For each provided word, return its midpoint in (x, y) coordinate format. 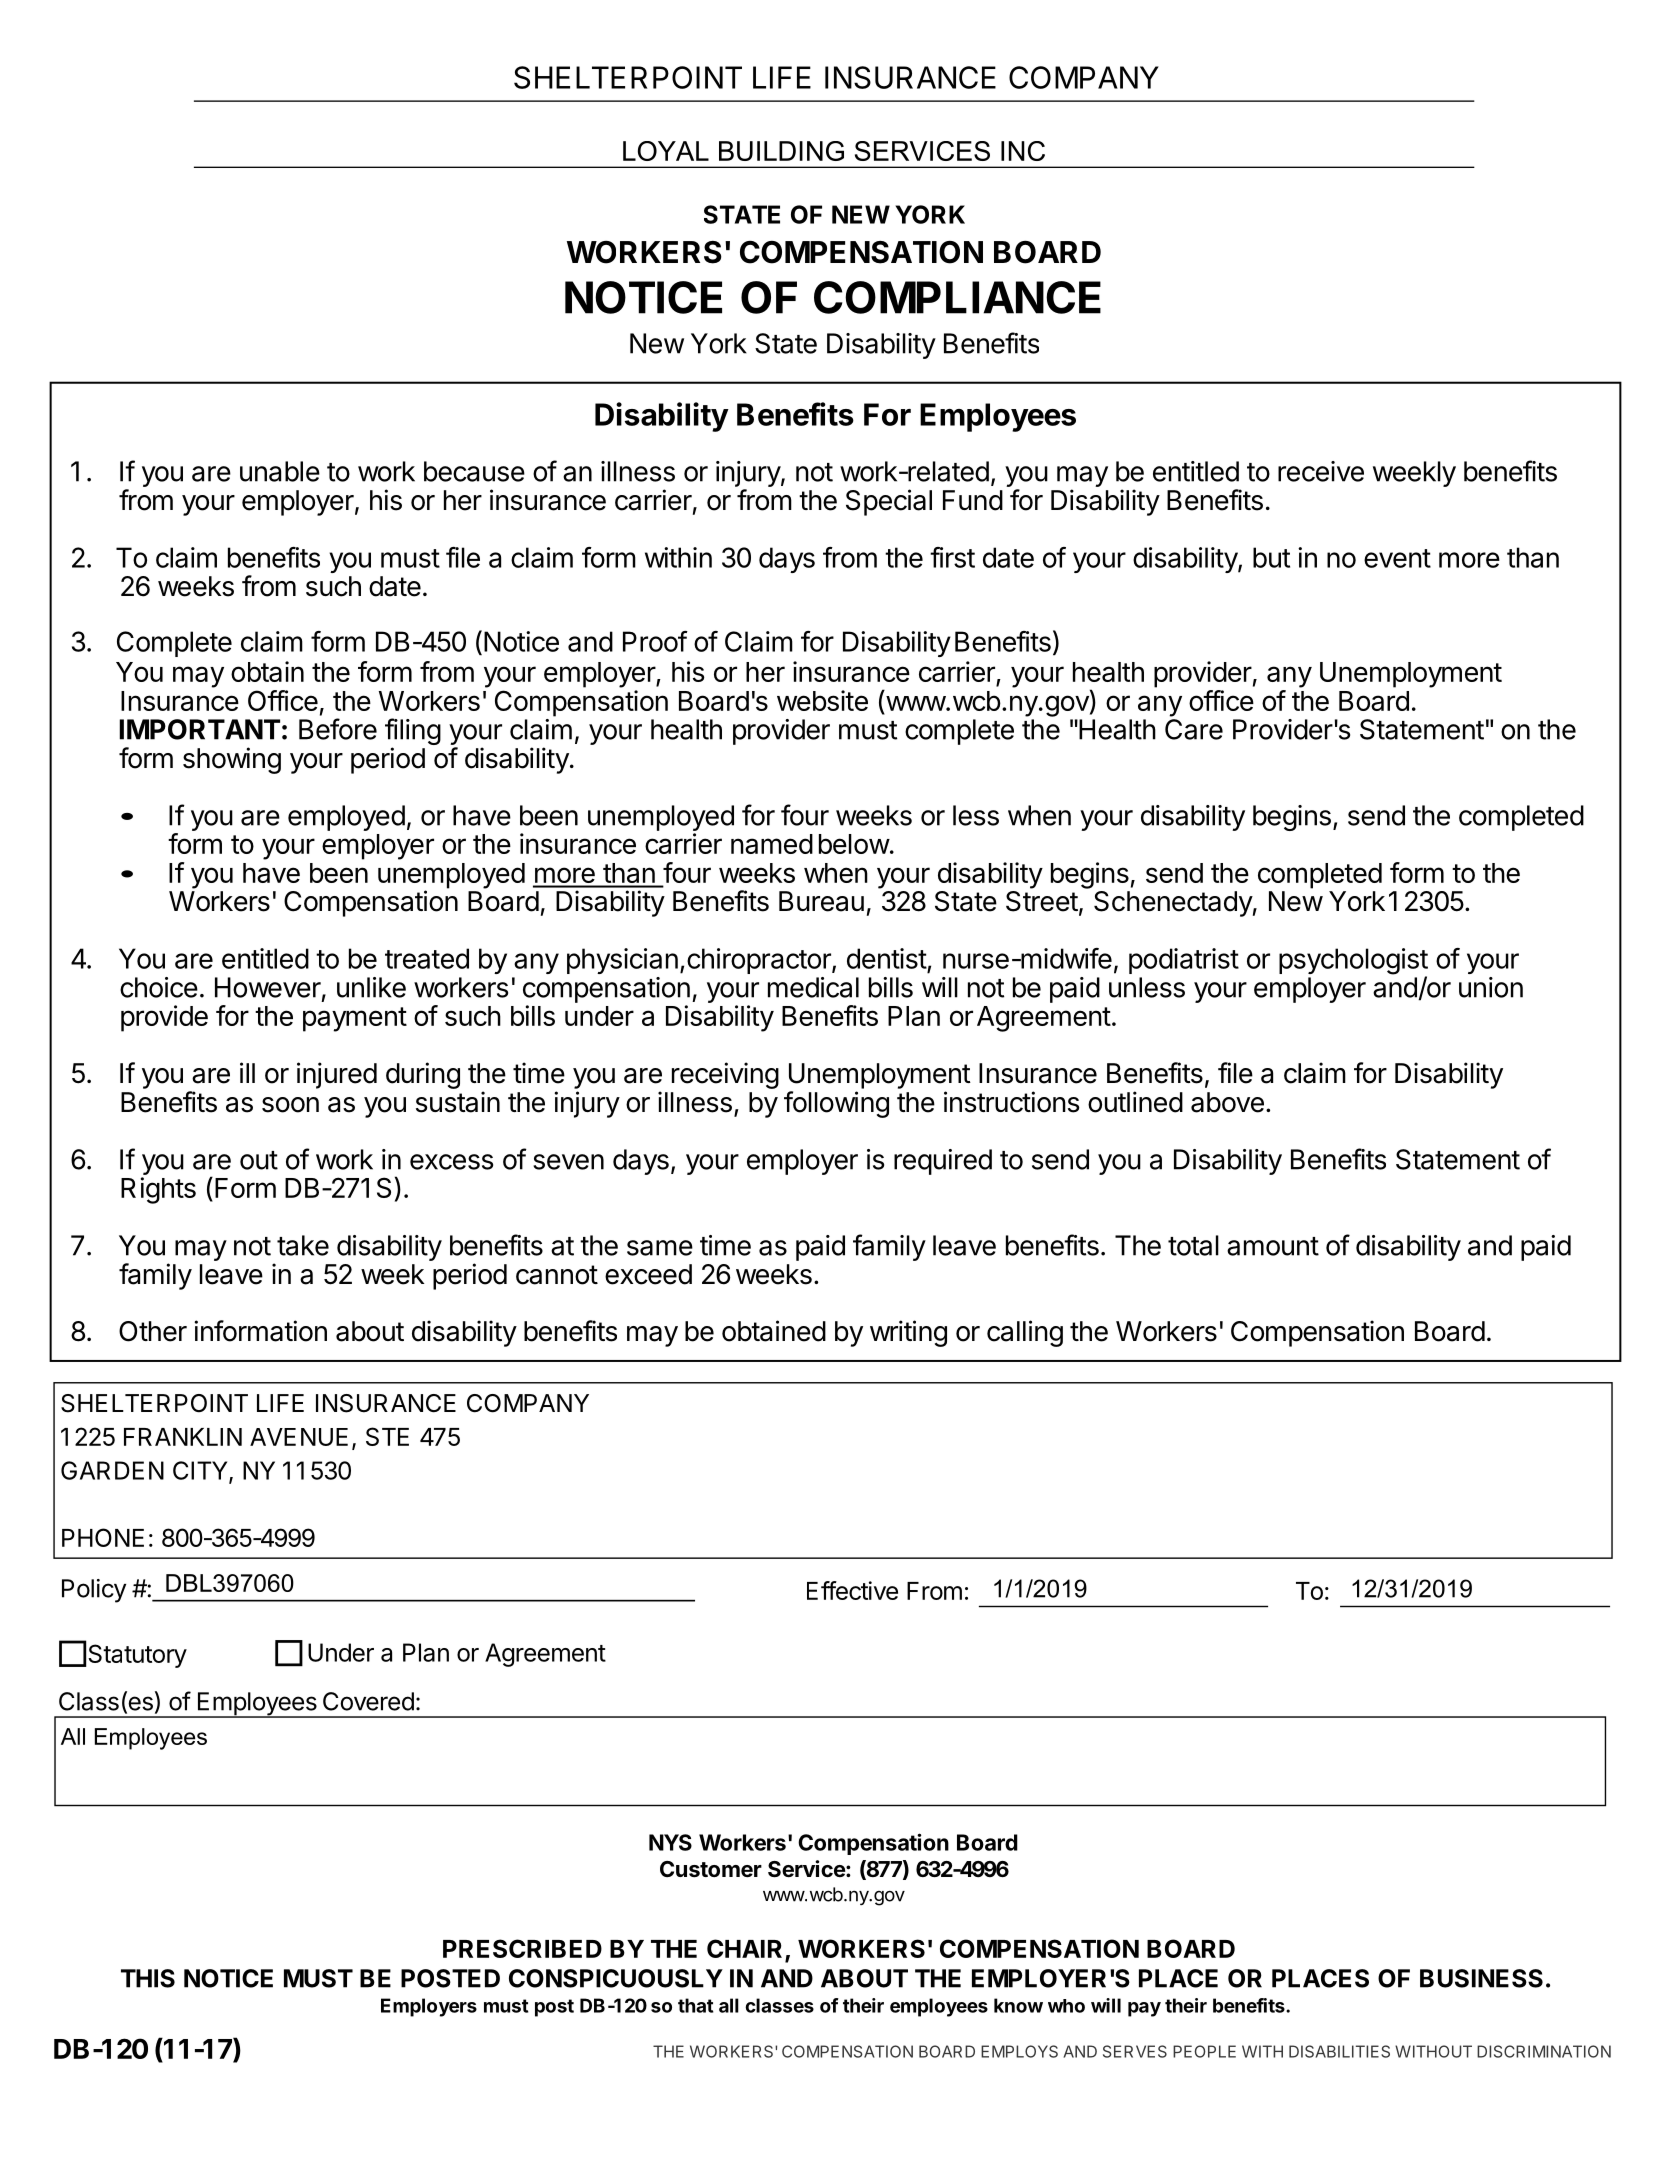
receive (1321, 471)
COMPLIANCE (957, 297)
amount (1273, 1246)
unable (280, 471)
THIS (148, 1978)
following (836, 1104)
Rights (158, 1190)
